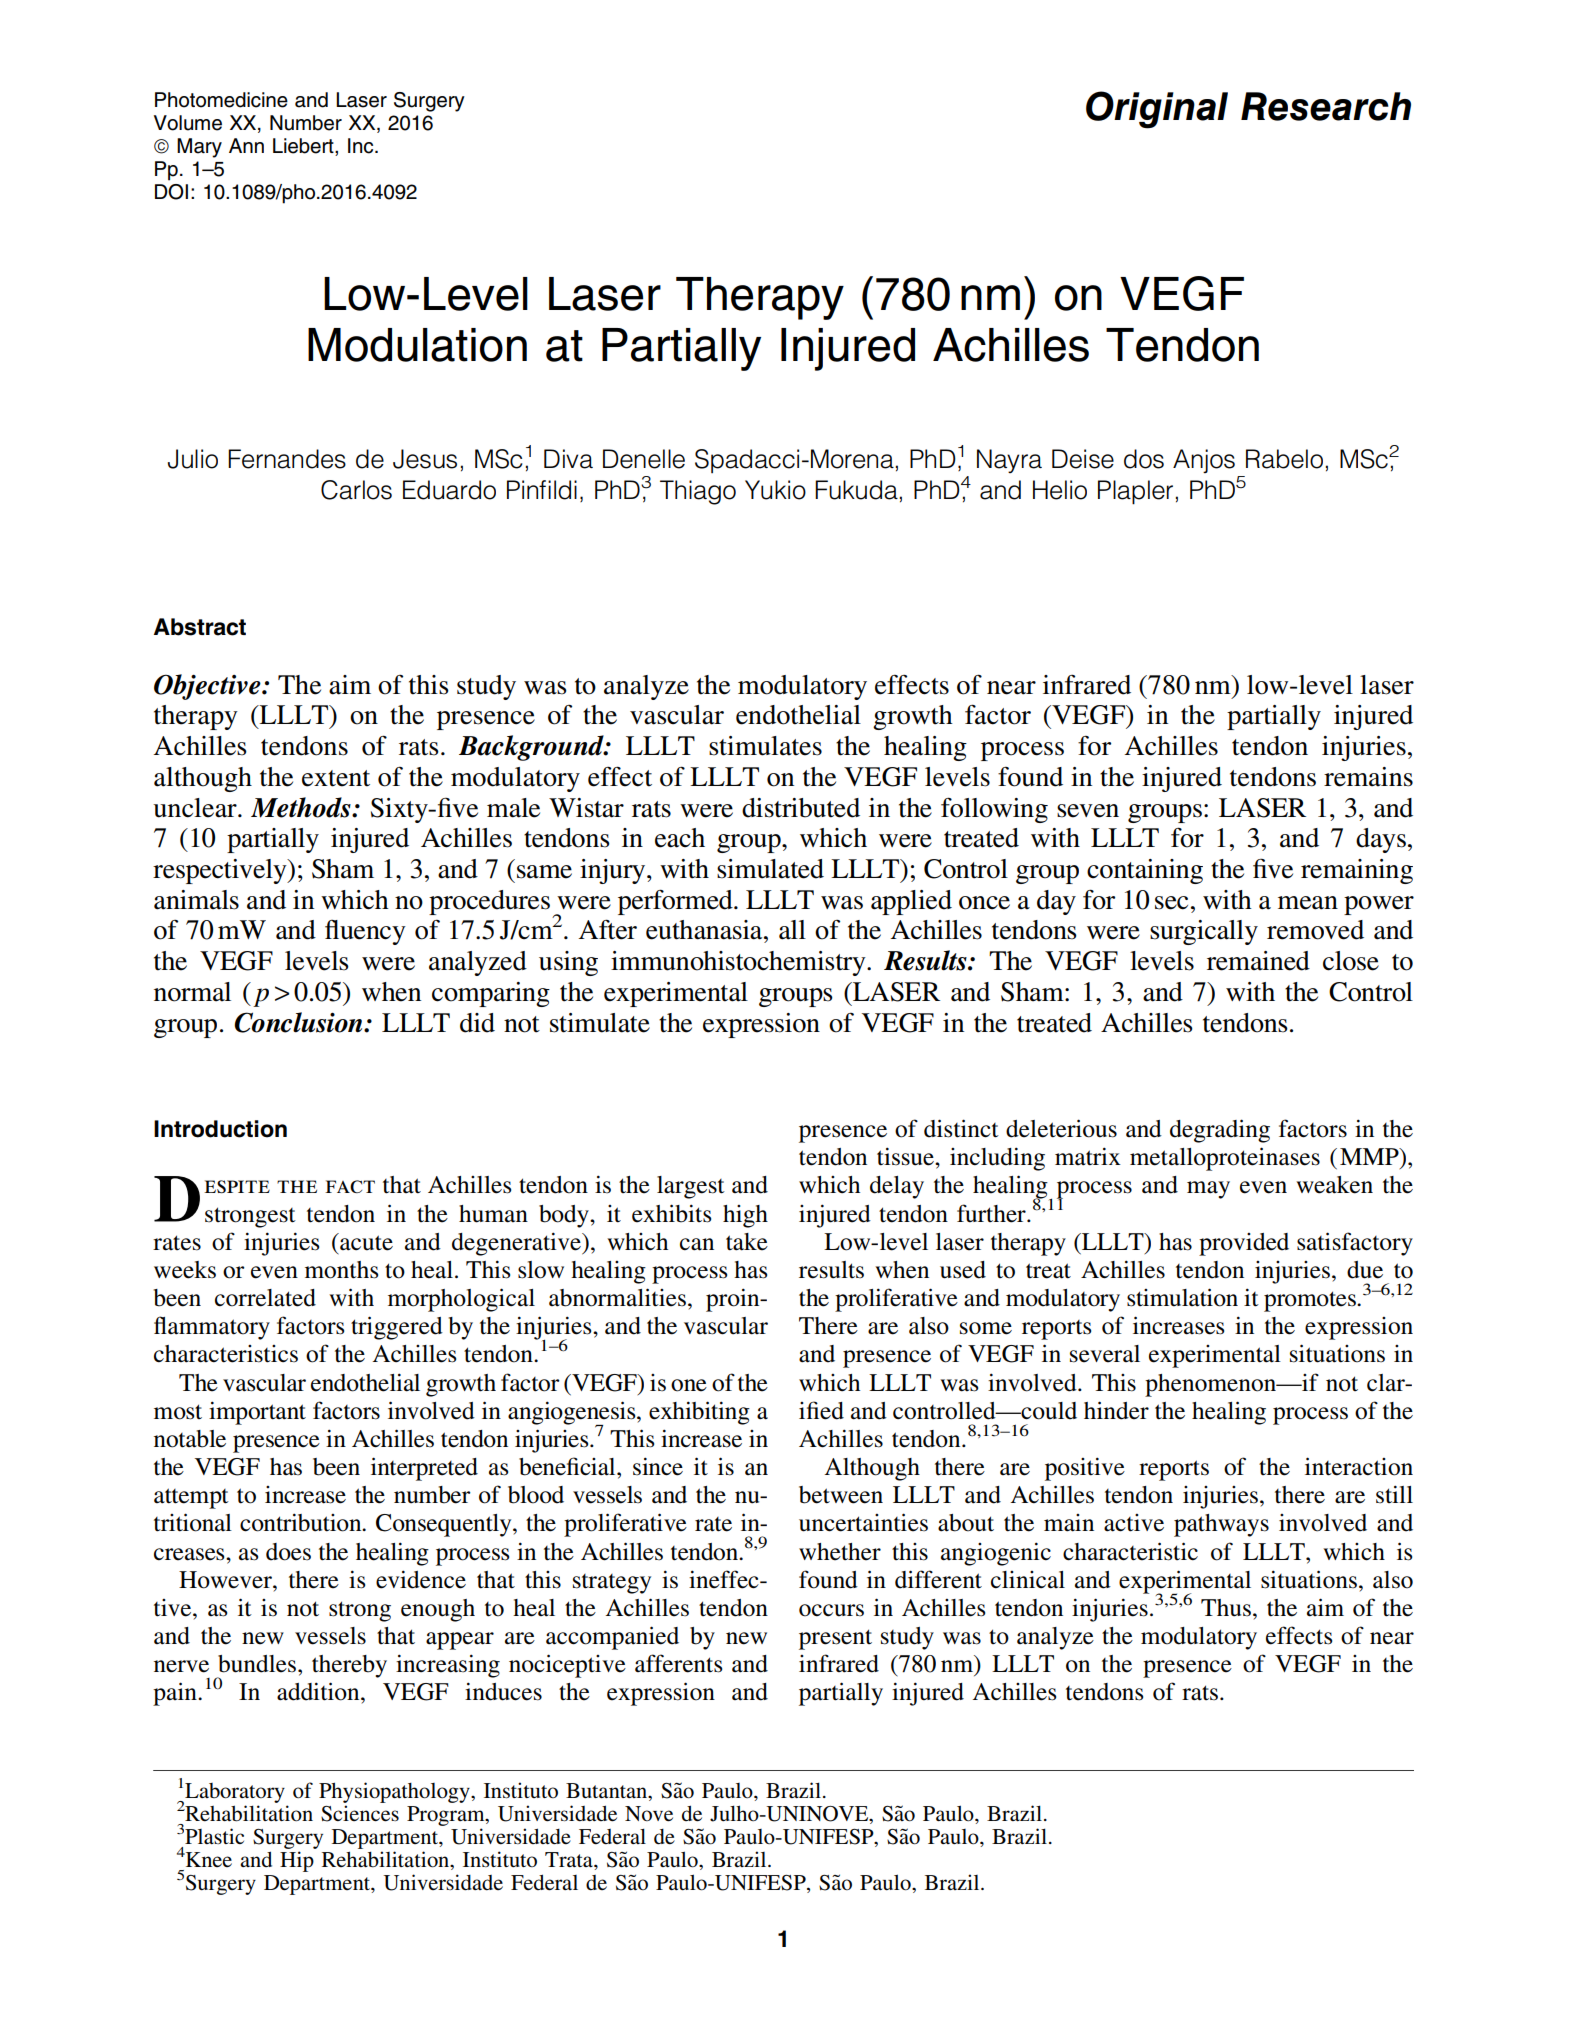  Describe the element at coordinates (1381, 840) in the screenshot. I see `days` at that location.
